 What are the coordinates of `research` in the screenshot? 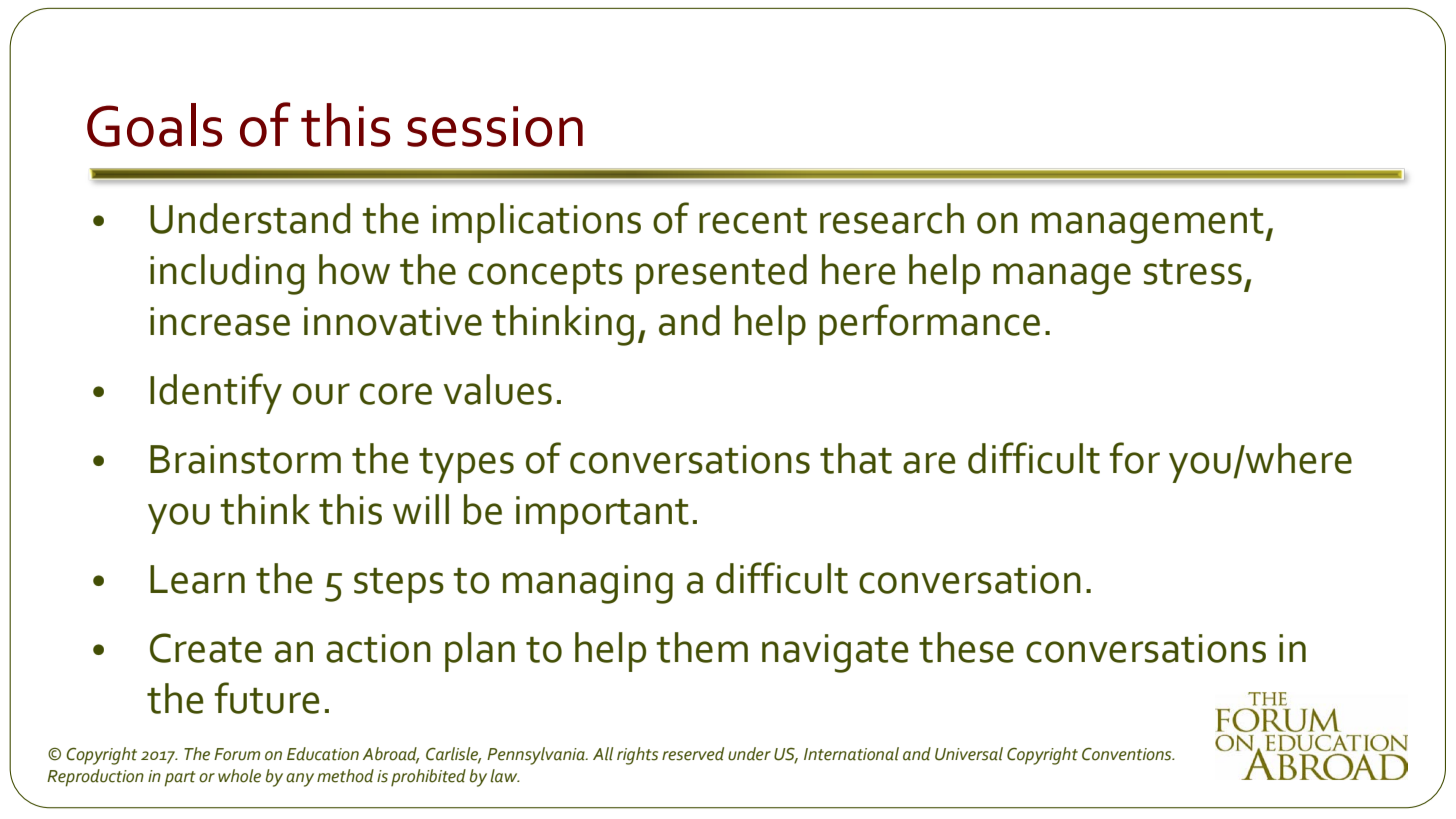 It's located at (892, 218).
